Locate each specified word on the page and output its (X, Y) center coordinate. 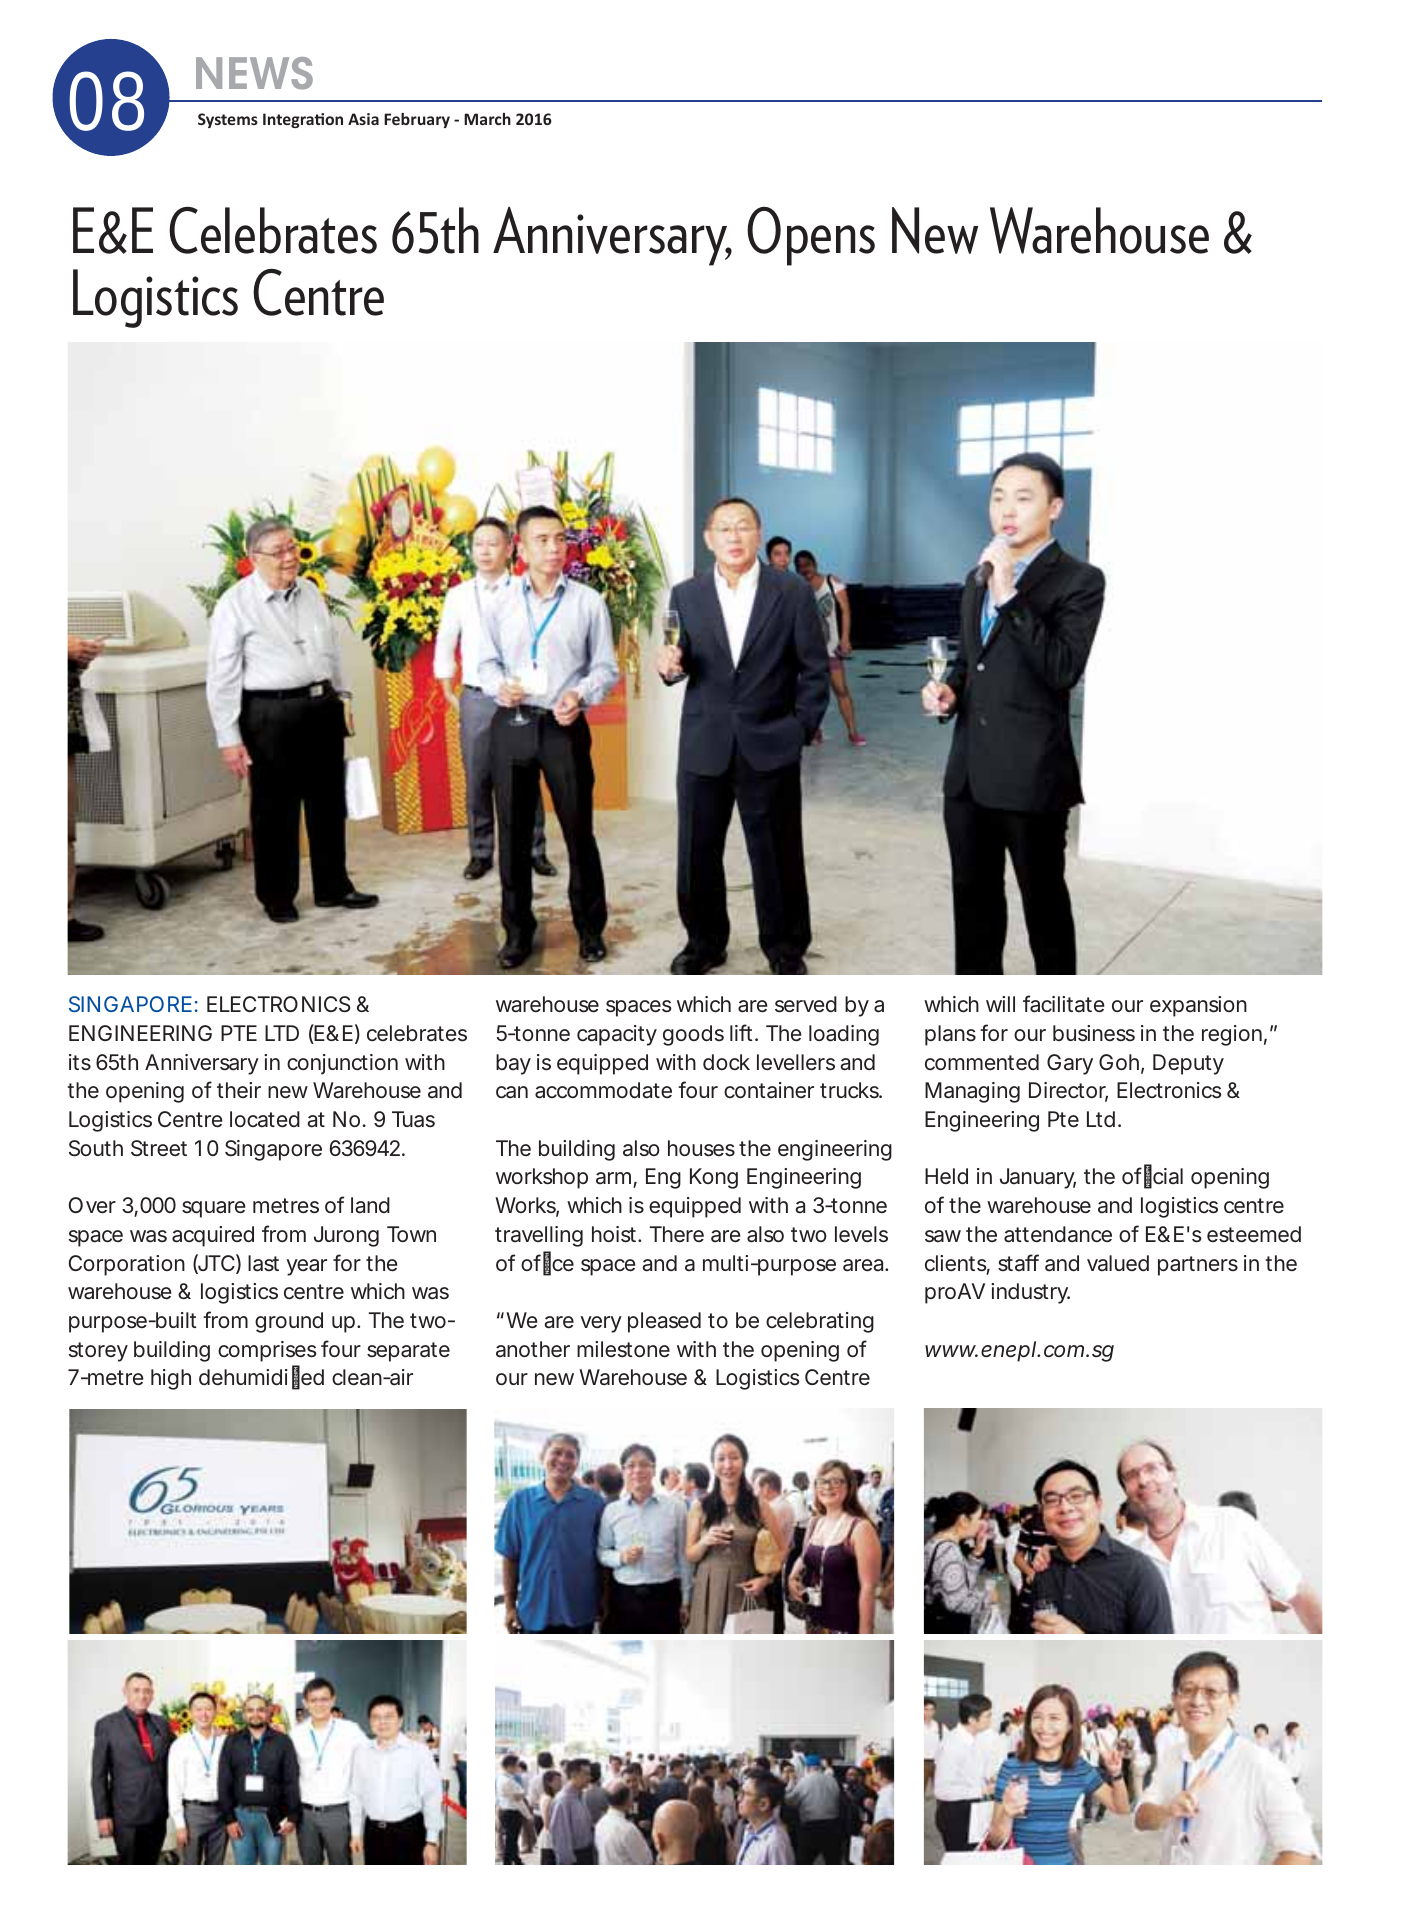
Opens (811, 236)
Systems (228, 120)
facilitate (1063, 1004)
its (80, 1062)
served (806, 1004)
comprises (267, 1351)
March (487, 119)
